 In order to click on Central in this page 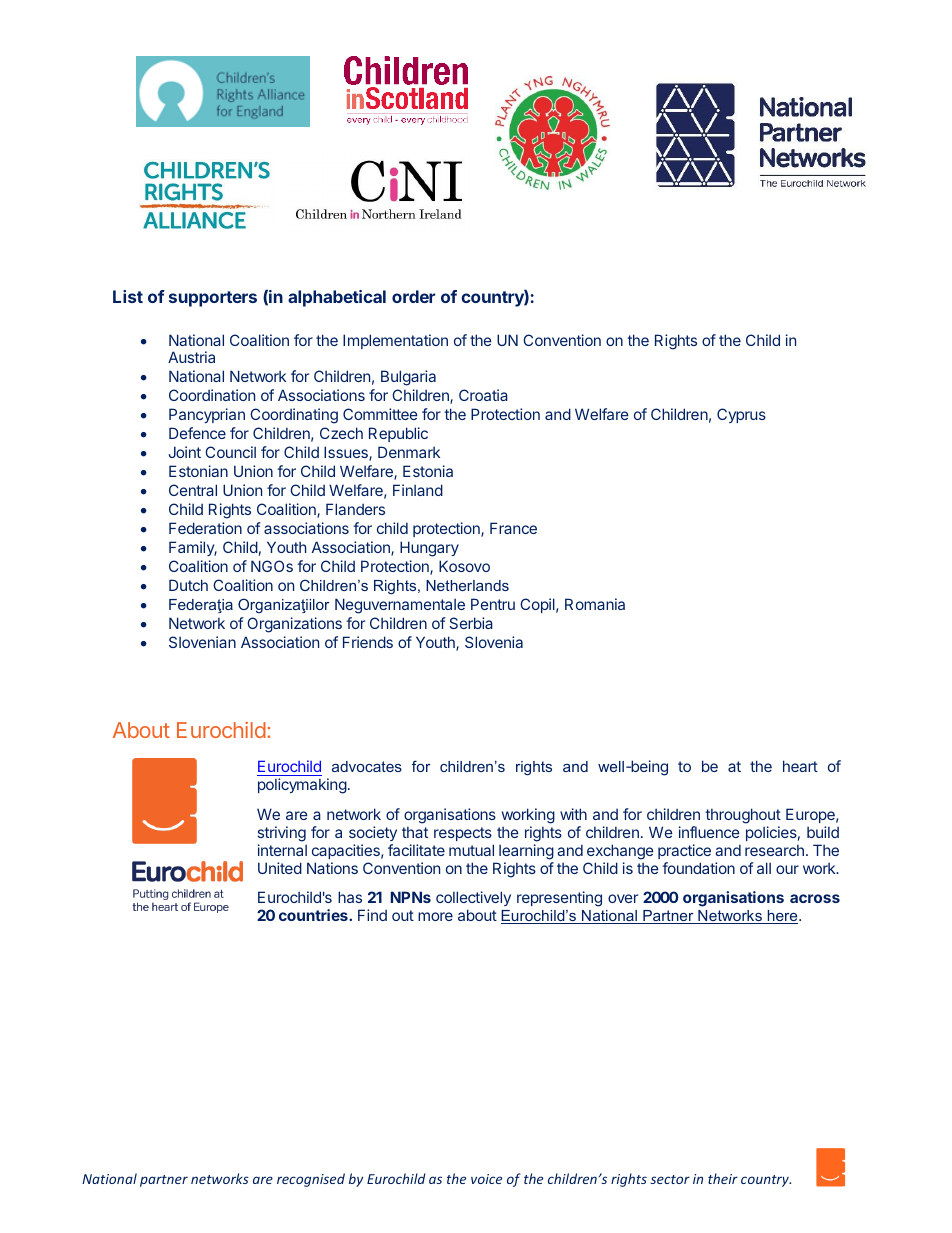, I will do `click(193, 490)`.
